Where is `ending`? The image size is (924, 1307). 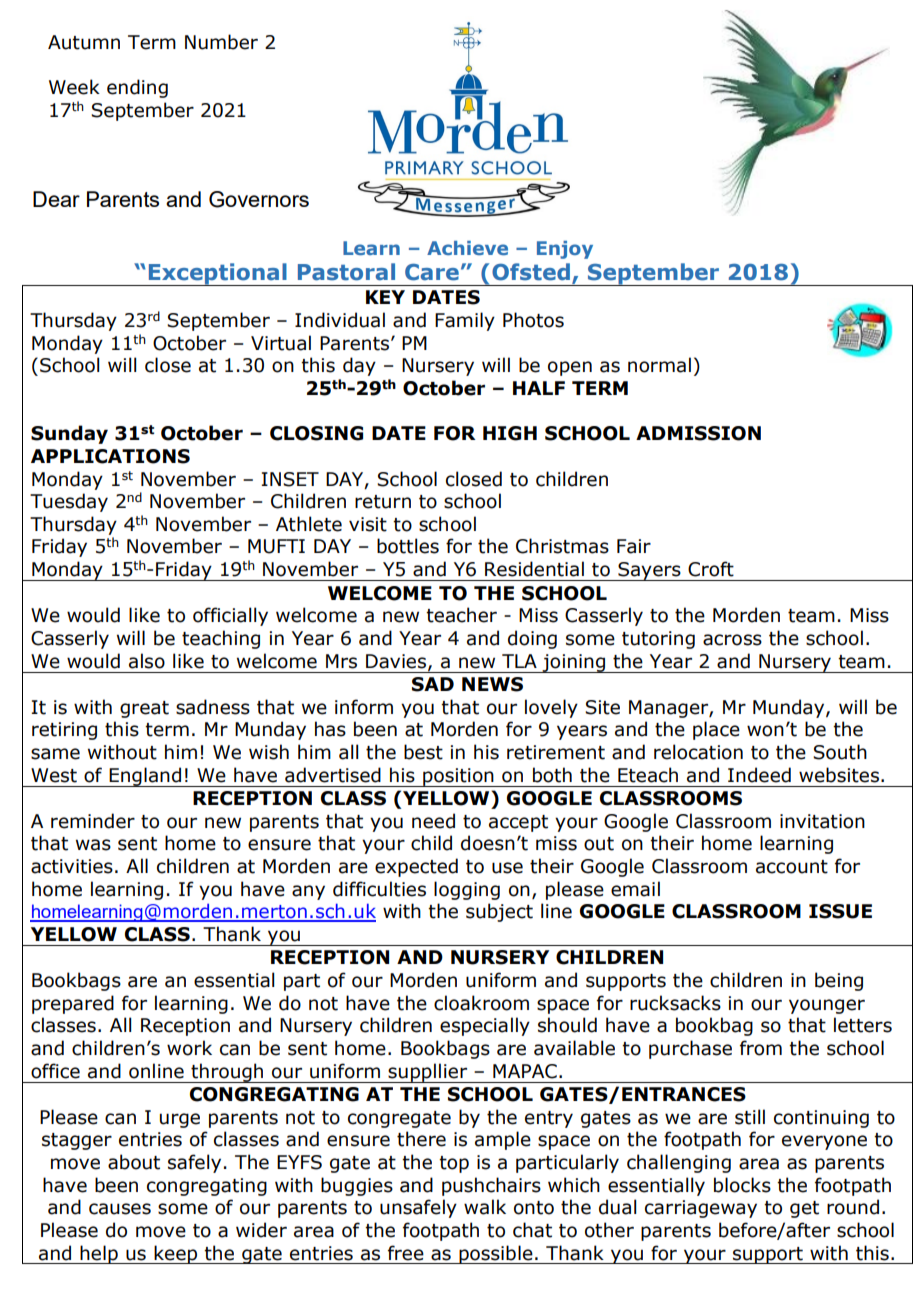 ending is located at coordinates (137, 88).
